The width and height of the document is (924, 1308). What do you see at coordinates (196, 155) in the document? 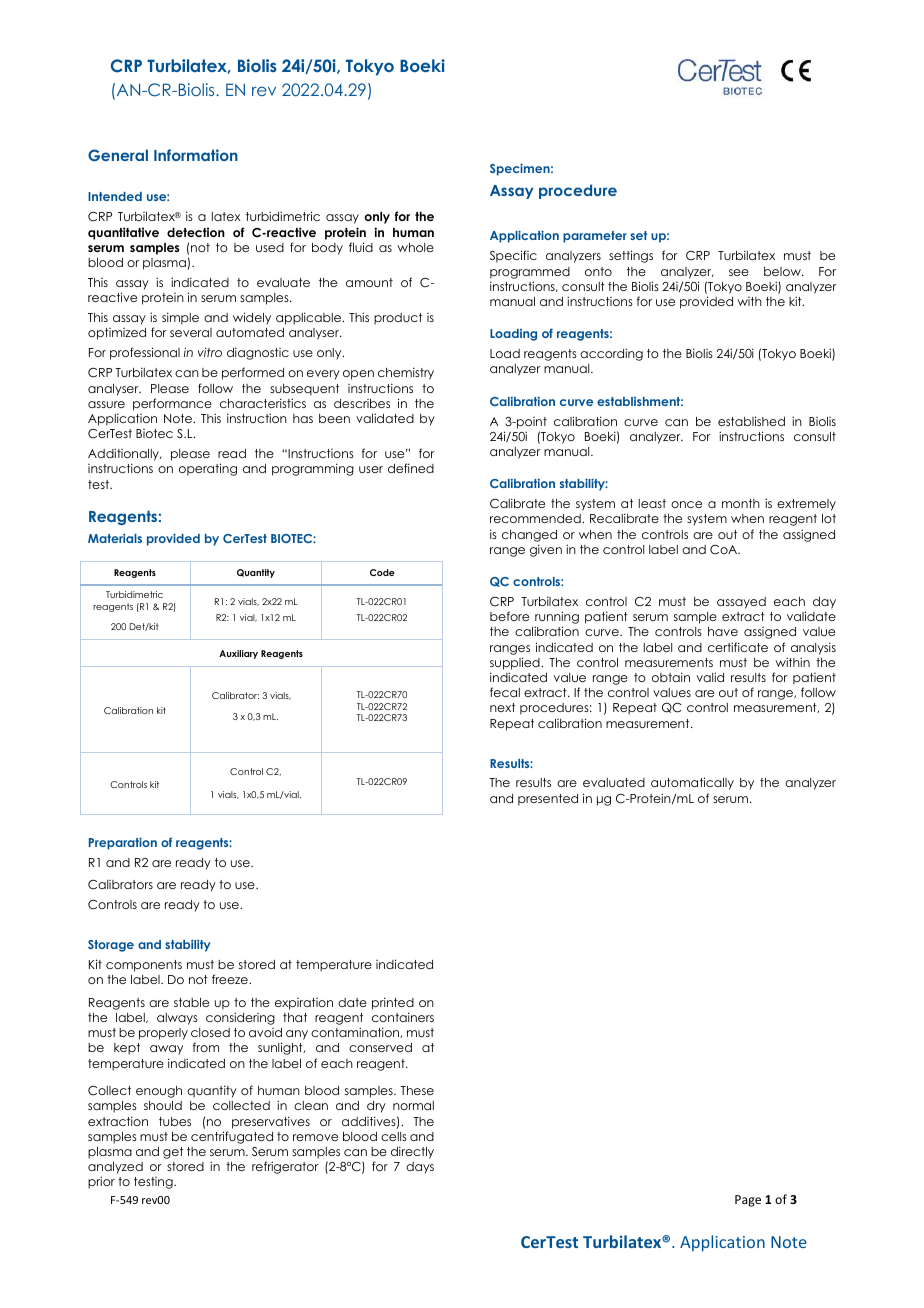
I see `Information` at bounding box center [196, 155].
